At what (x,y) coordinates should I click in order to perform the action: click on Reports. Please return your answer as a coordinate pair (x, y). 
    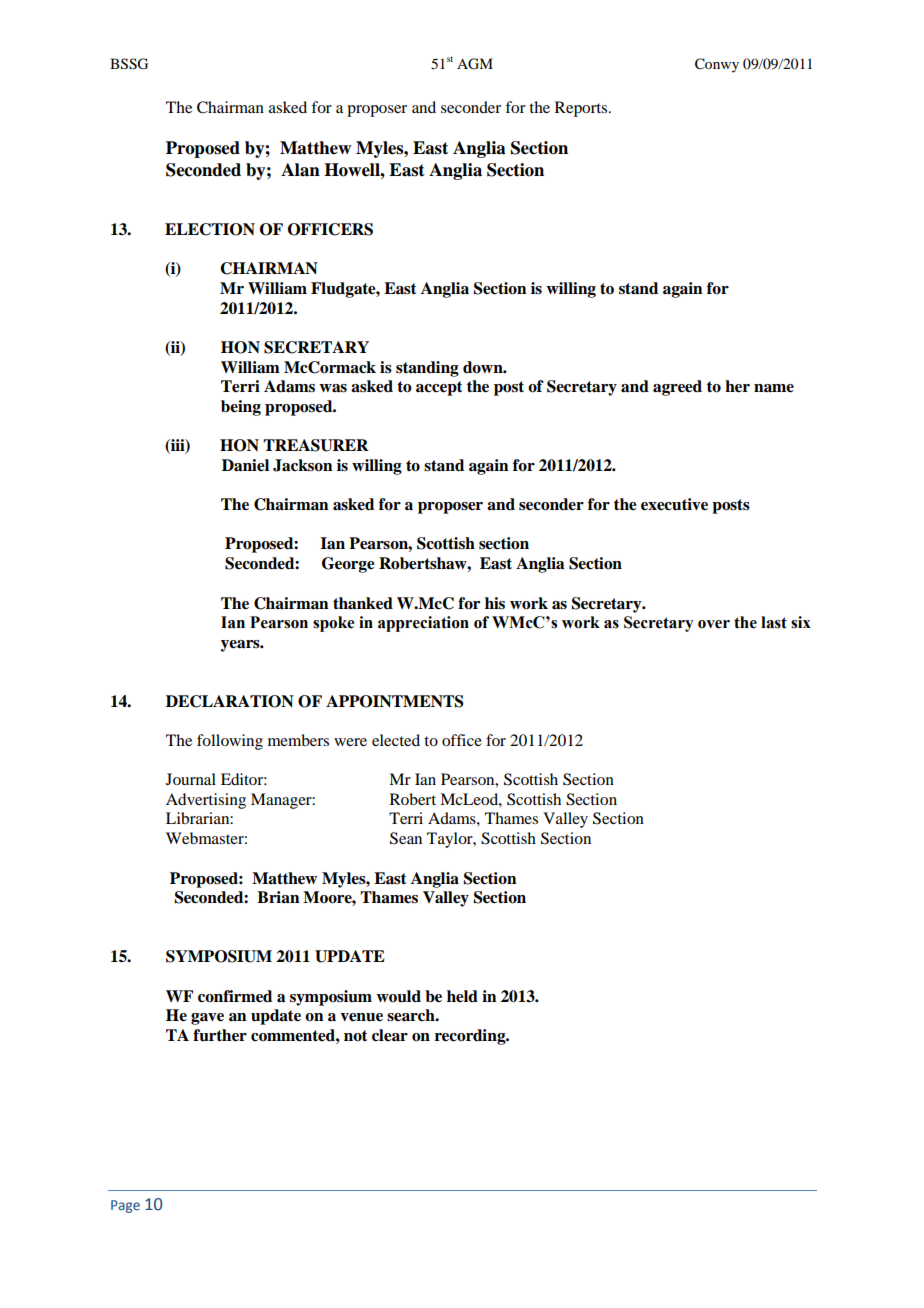
    Looking at the image, I should click on (582, 109).
